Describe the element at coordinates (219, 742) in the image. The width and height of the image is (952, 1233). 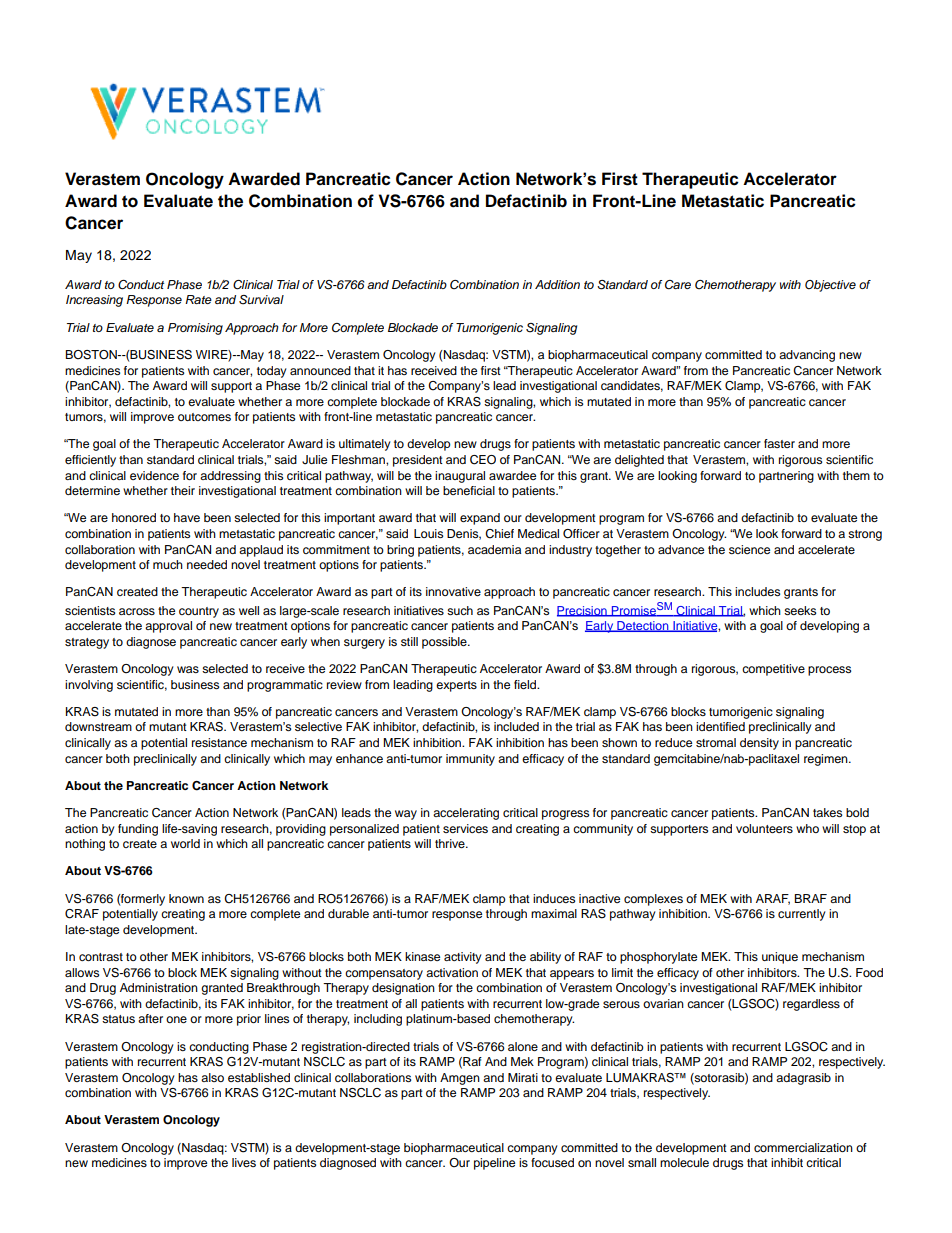
I see `resistance` at that location.
